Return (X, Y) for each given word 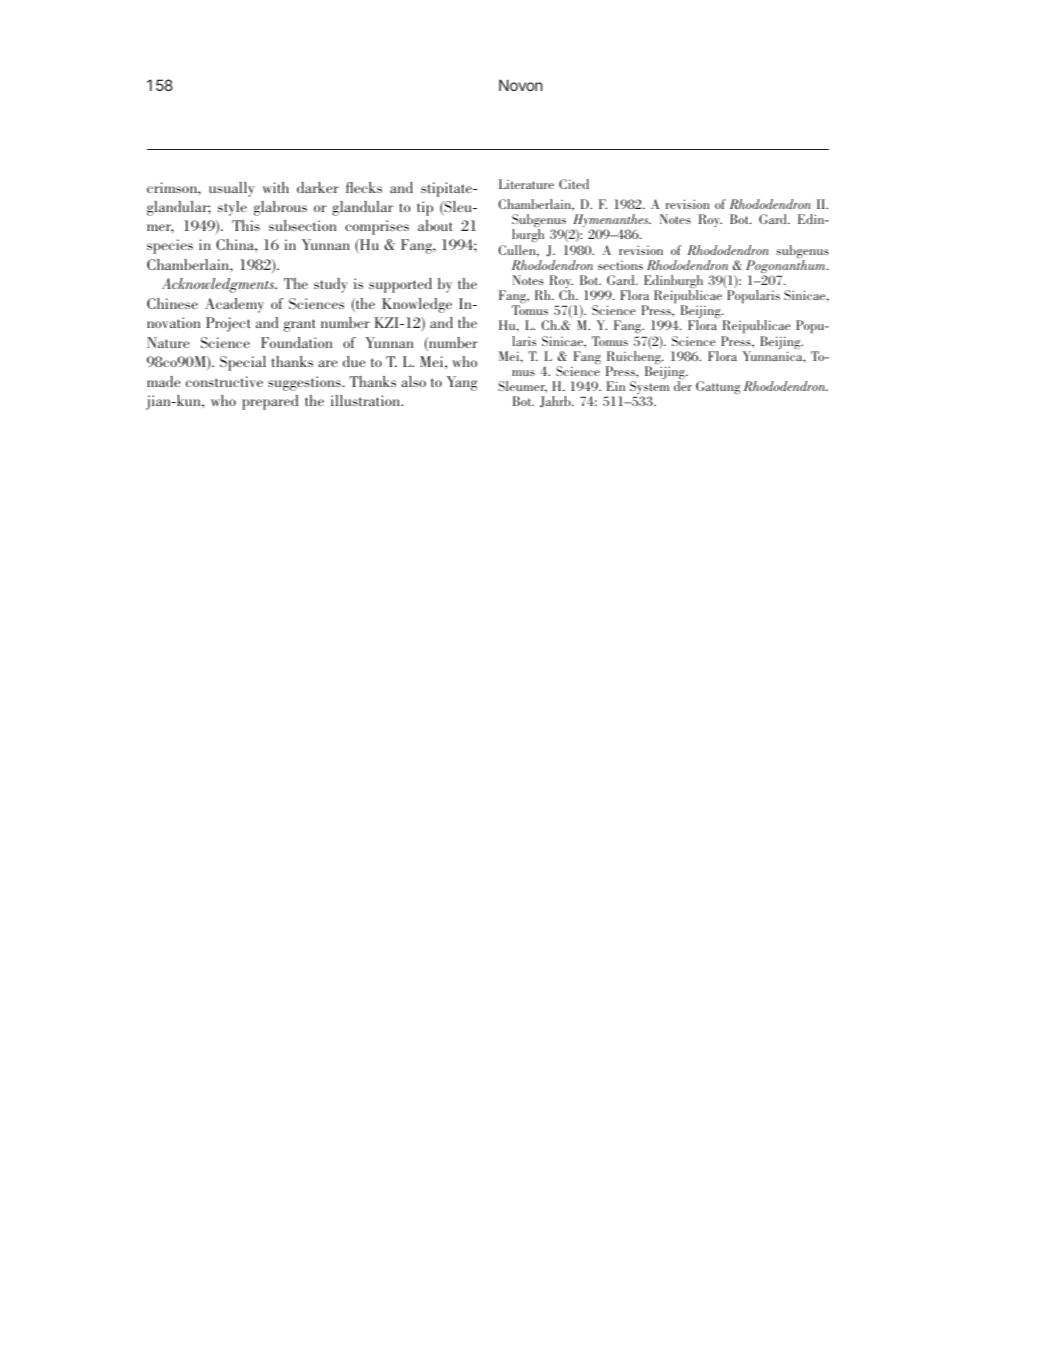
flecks (364, 187)
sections (620, 265)
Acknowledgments (219, 285)
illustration (366, 400)
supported (400, 285)
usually (232, 189)
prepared (270, 402)
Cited (574, 184)
